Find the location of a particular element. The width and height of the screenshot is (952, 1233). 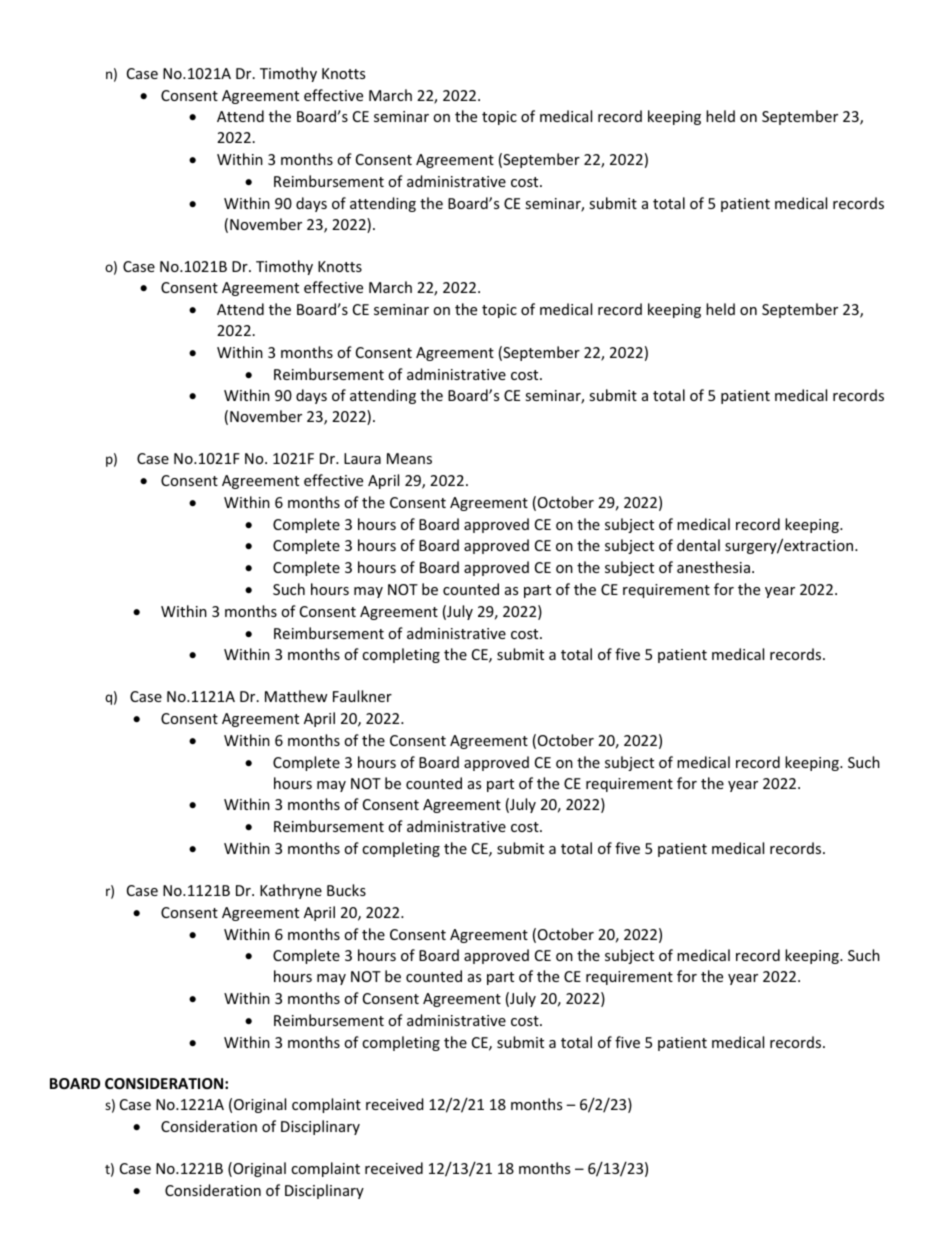

Faulkner is located at coordinates (362, 696).
